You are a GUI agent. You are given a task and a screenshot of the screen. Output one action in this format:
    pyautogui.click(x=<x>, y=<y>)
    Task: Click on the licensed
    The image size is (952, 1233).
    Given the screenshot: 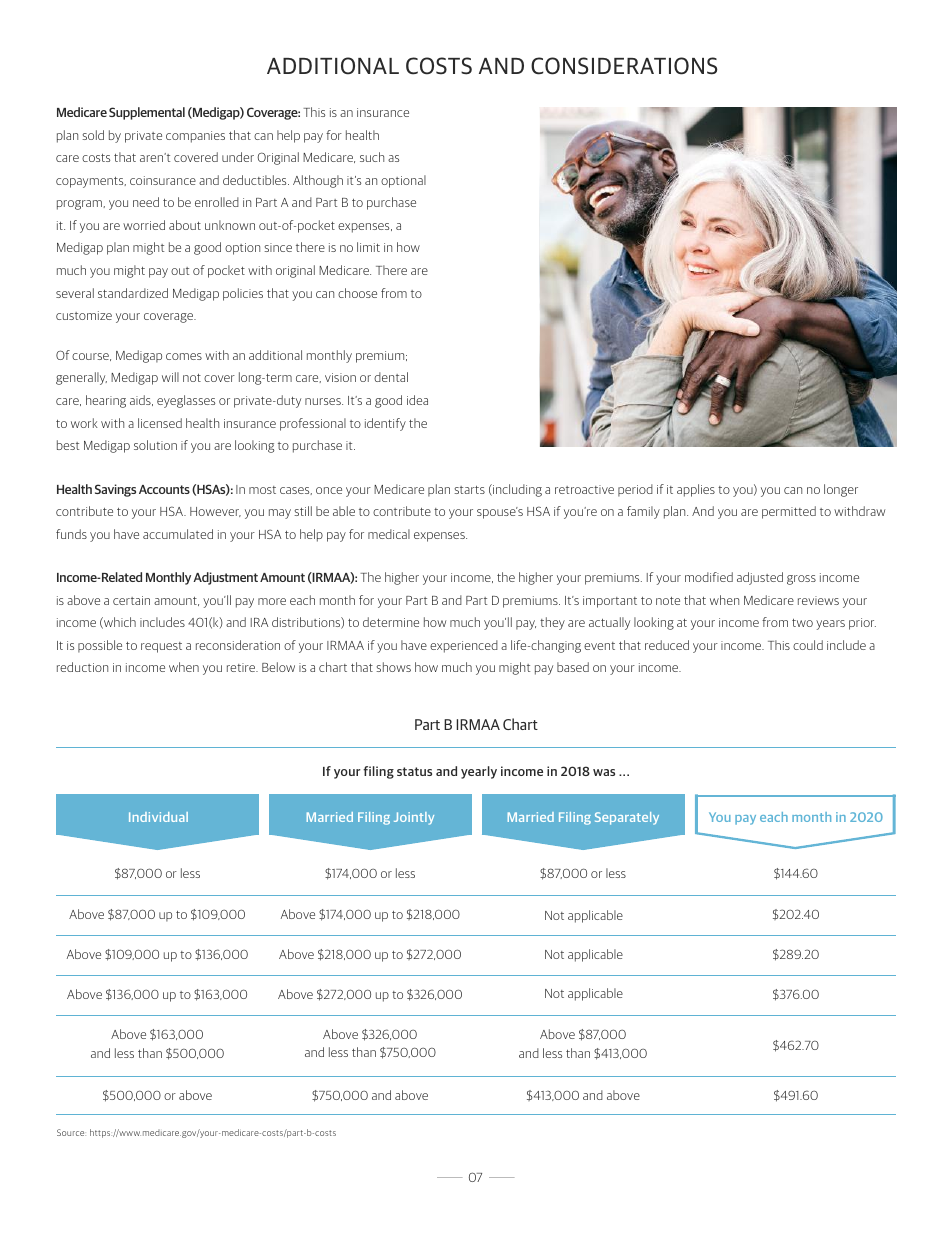 What is the action you would take?
    pyautogui.click(x=160, y=423)
